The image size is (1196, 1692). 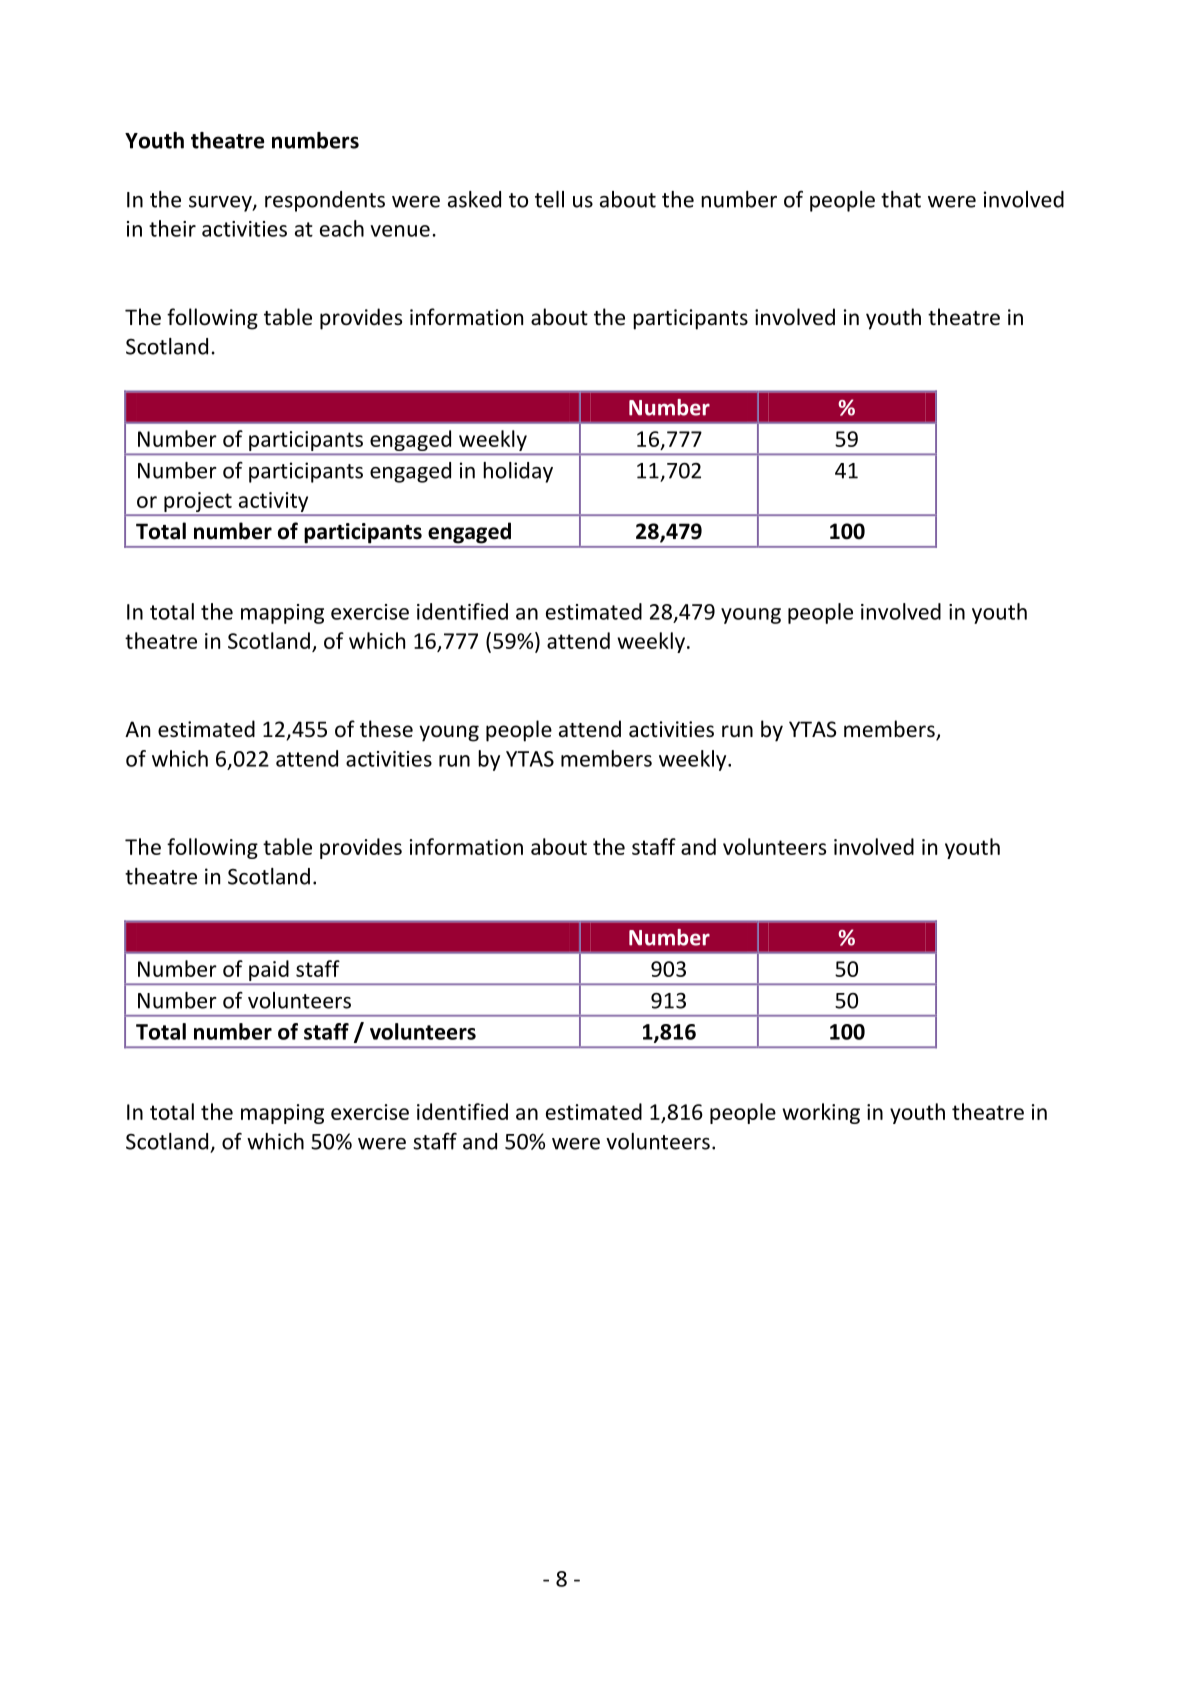 What do you see at coordinates (221, 204) in the page?
I see `survey` at bounding box center [221, 204].
